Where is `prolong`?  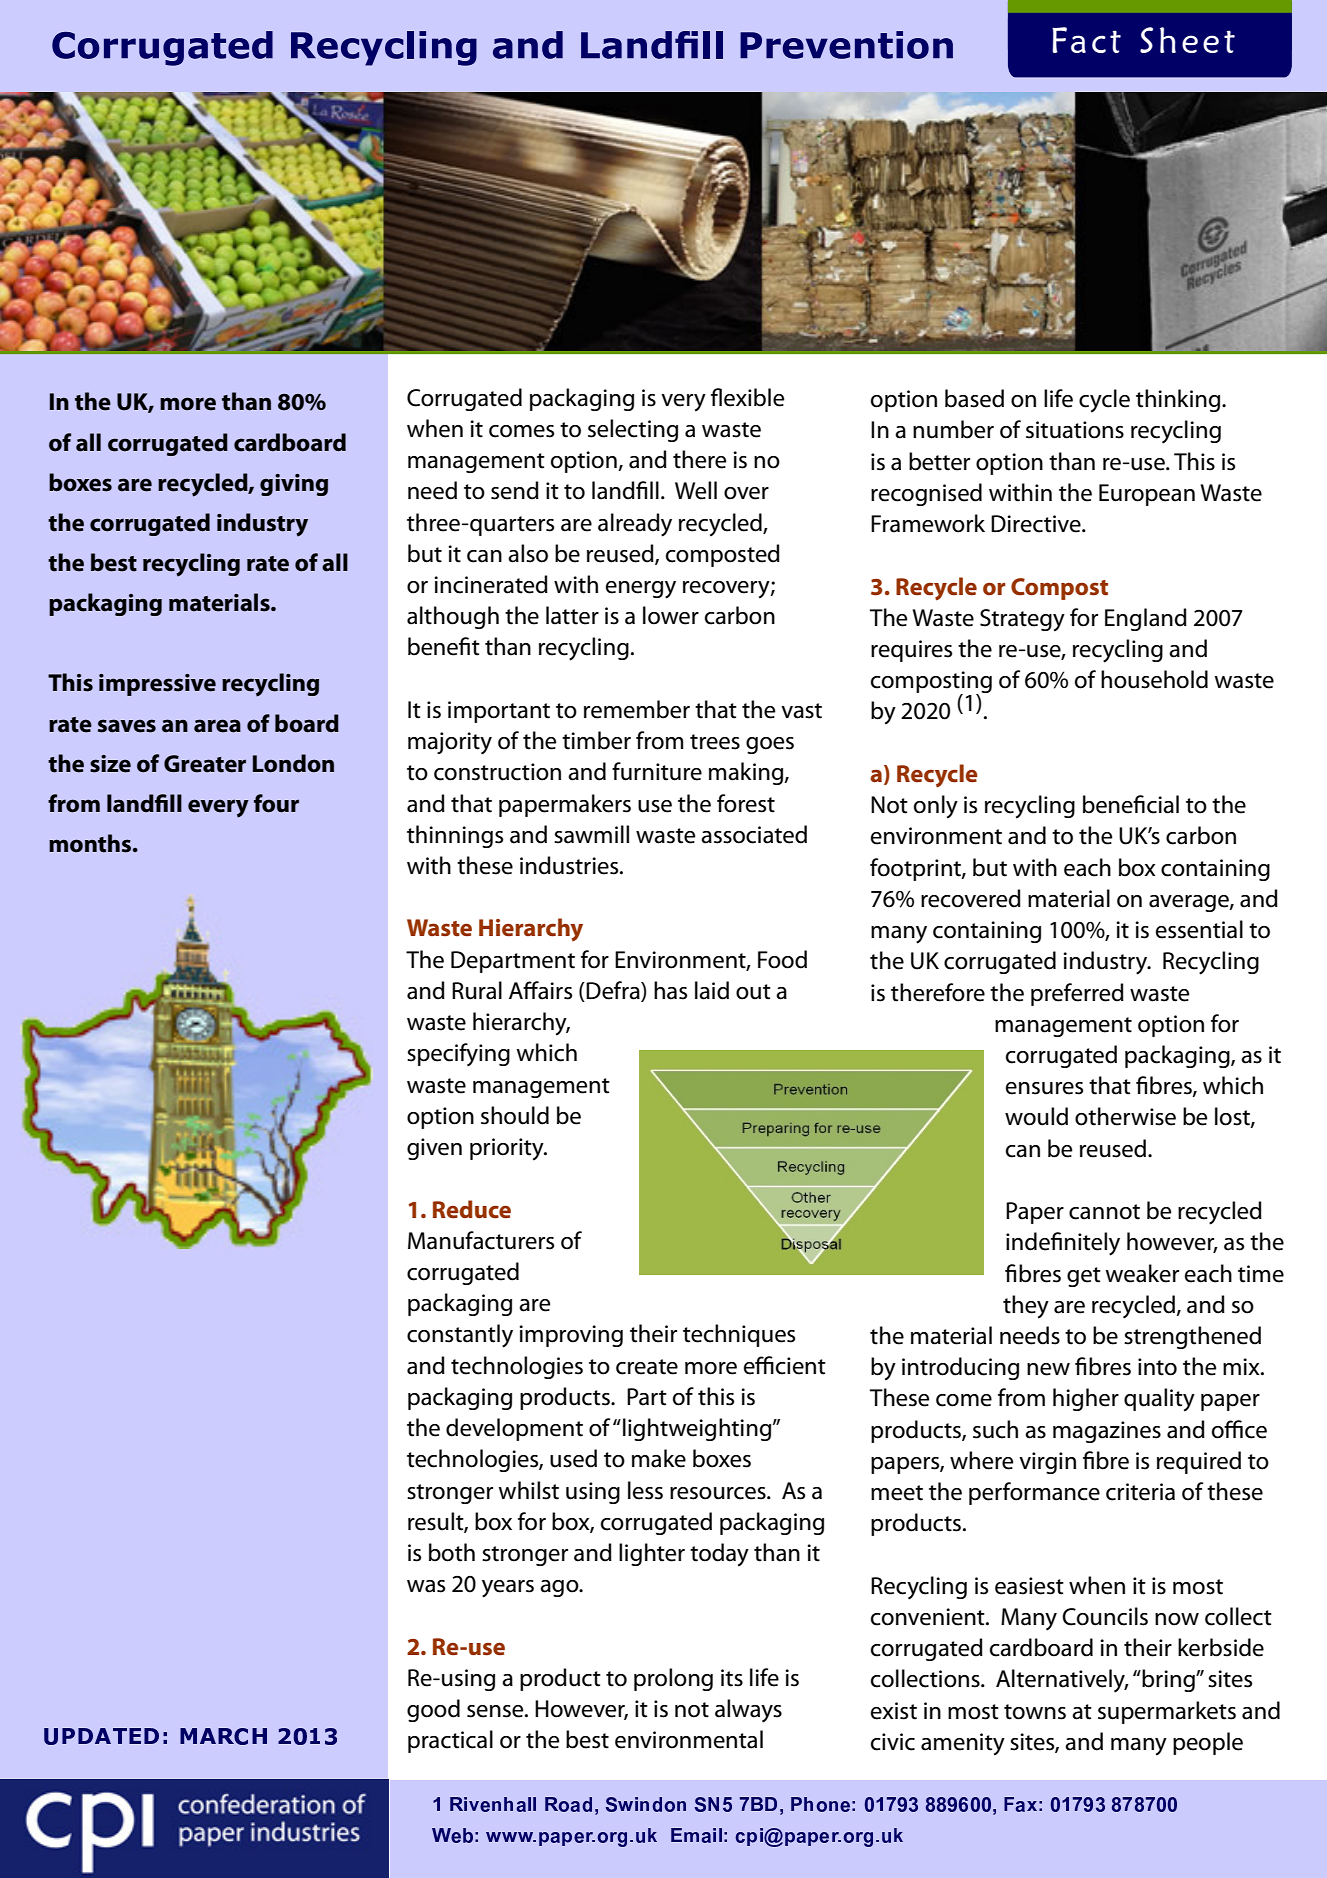
prolong is located at coordinates (673, 1679).
